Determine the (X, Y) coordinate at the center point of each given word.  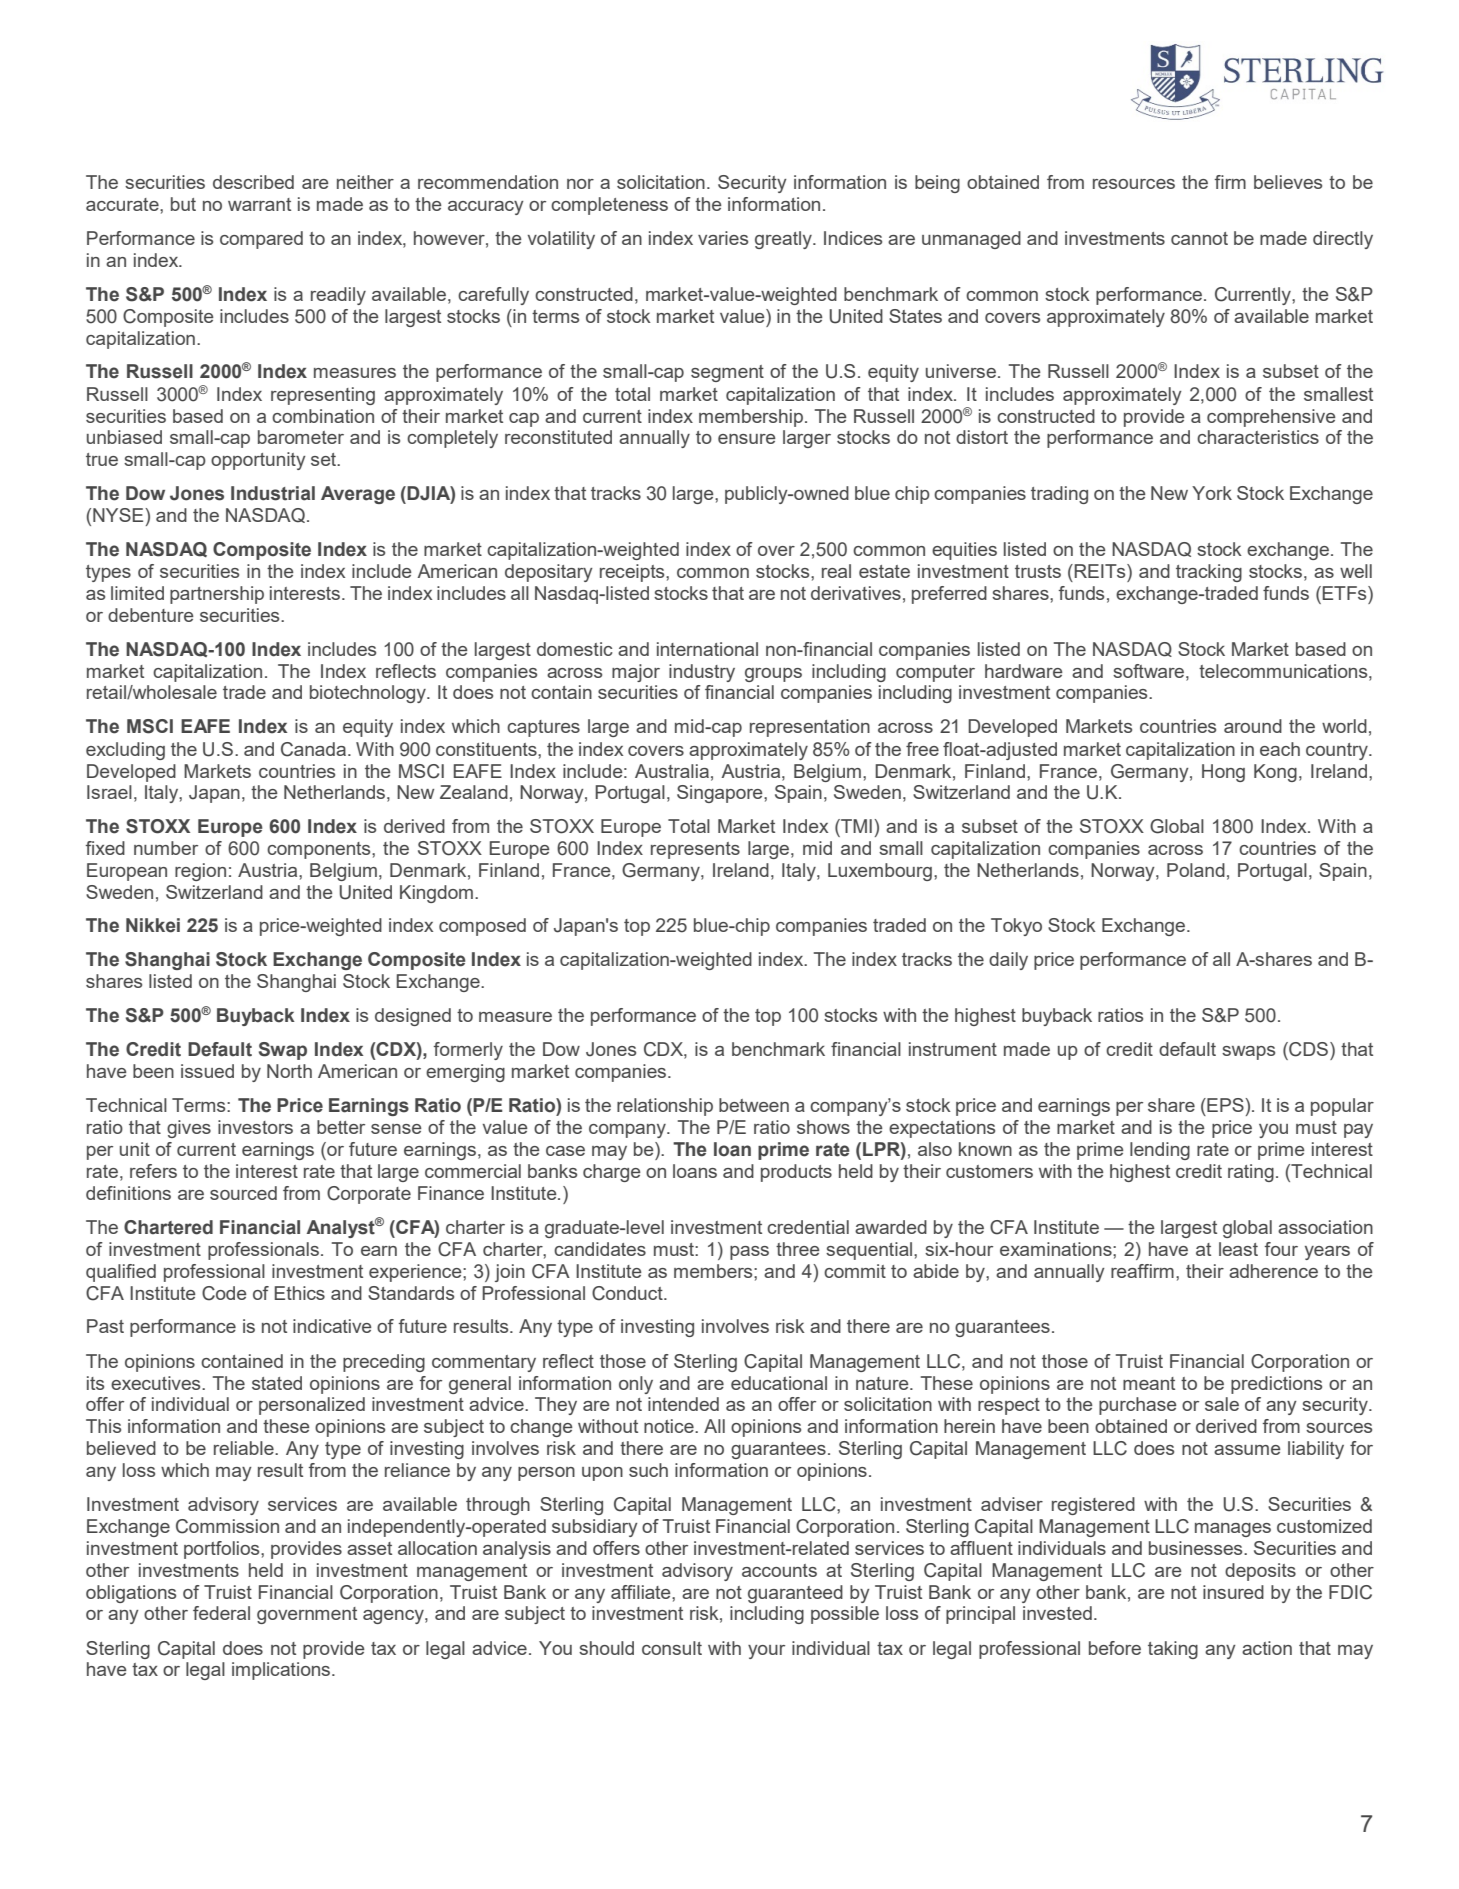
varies (723, 238)
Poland (1196, 870)
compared (261, 240)
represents (695, 850)
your (766, 1652)
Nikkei (153, 925)
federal (221, 1613)
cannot (1199, 238)
